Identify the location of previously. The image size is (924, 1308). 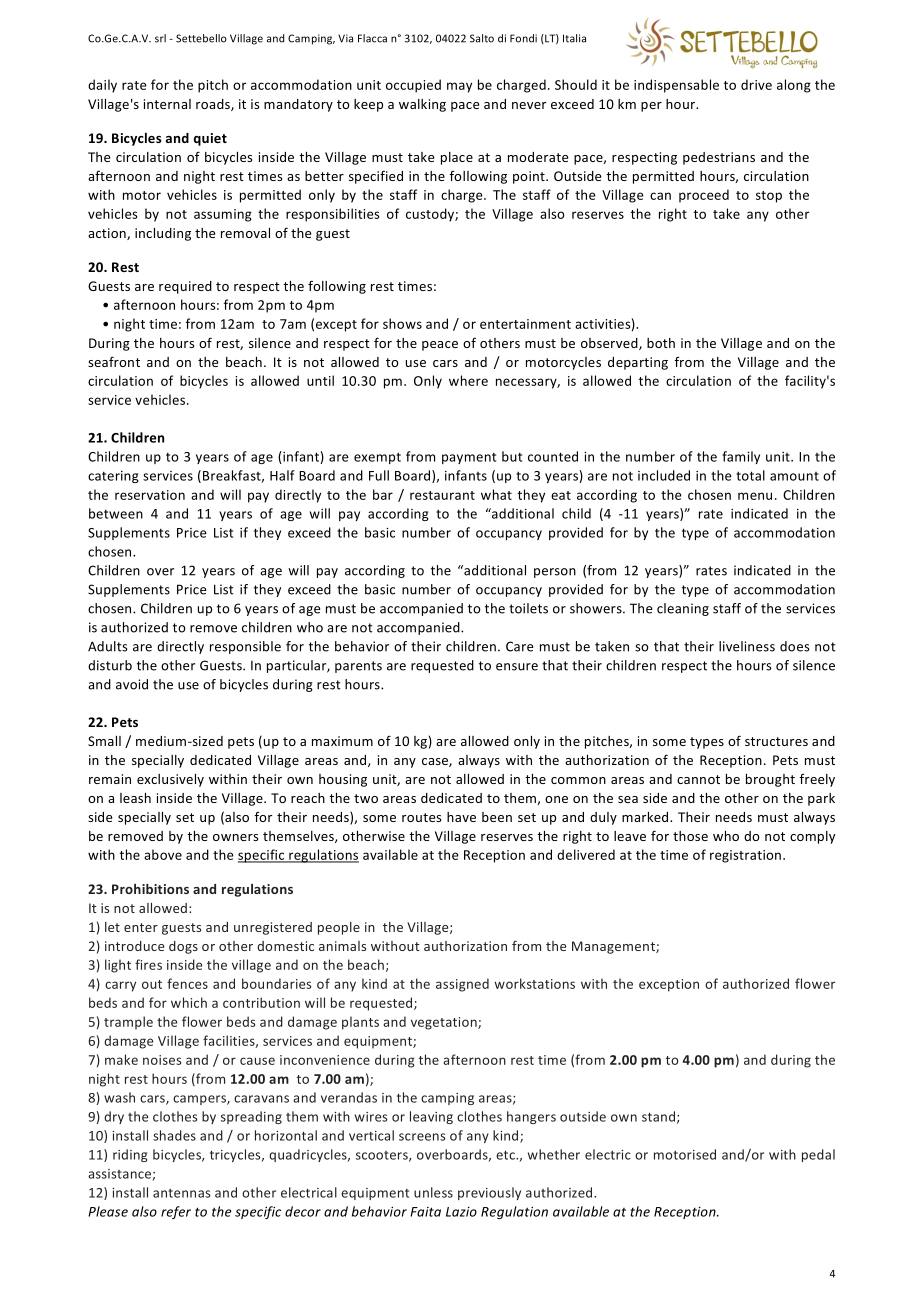
(489, 1193).
